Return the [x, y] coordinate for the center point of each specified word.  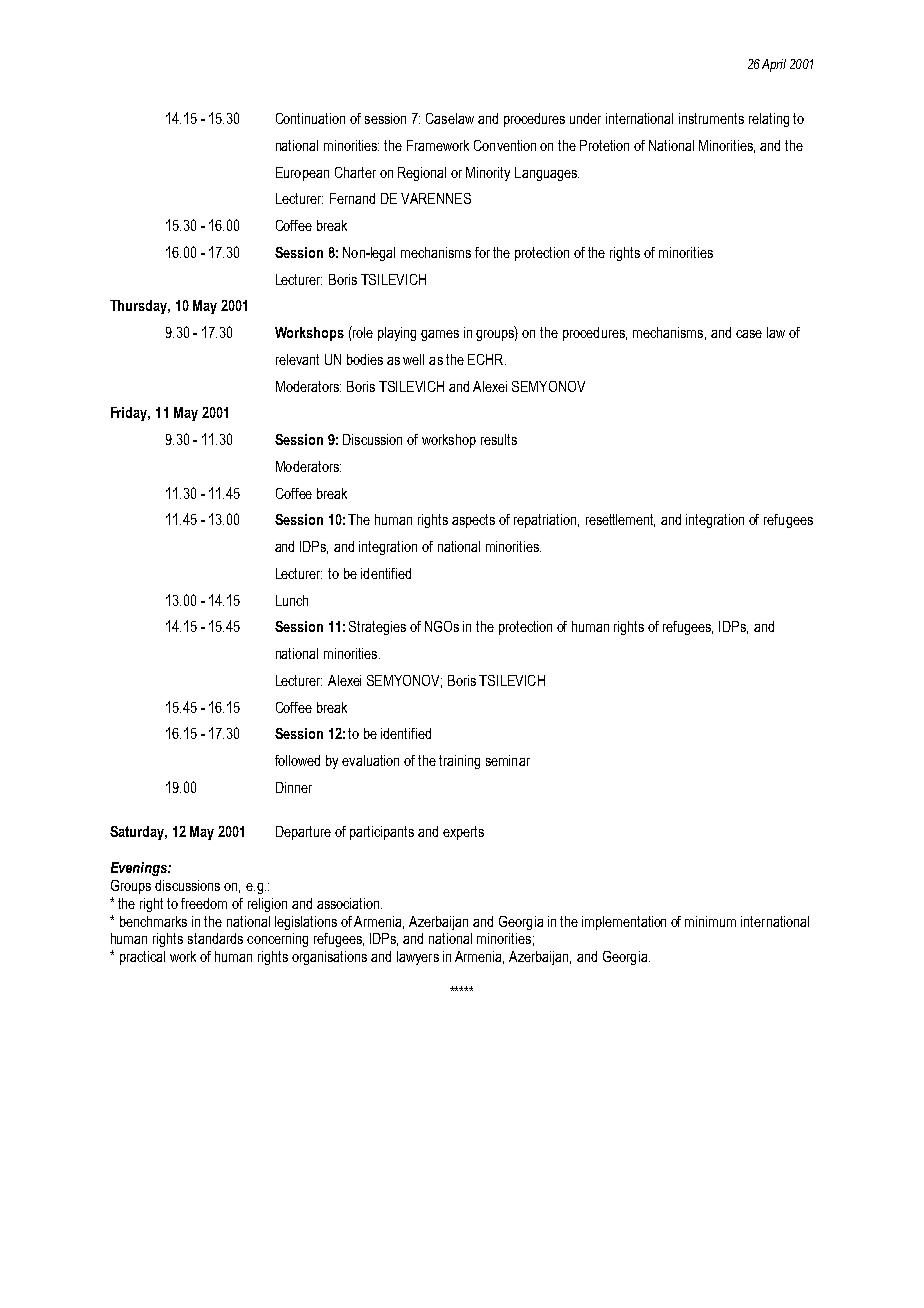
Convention [505, 145]
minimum [710, 921]
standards [215, 938]
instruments [711, 118]
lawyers [418, 958]
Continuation [310, 118]
